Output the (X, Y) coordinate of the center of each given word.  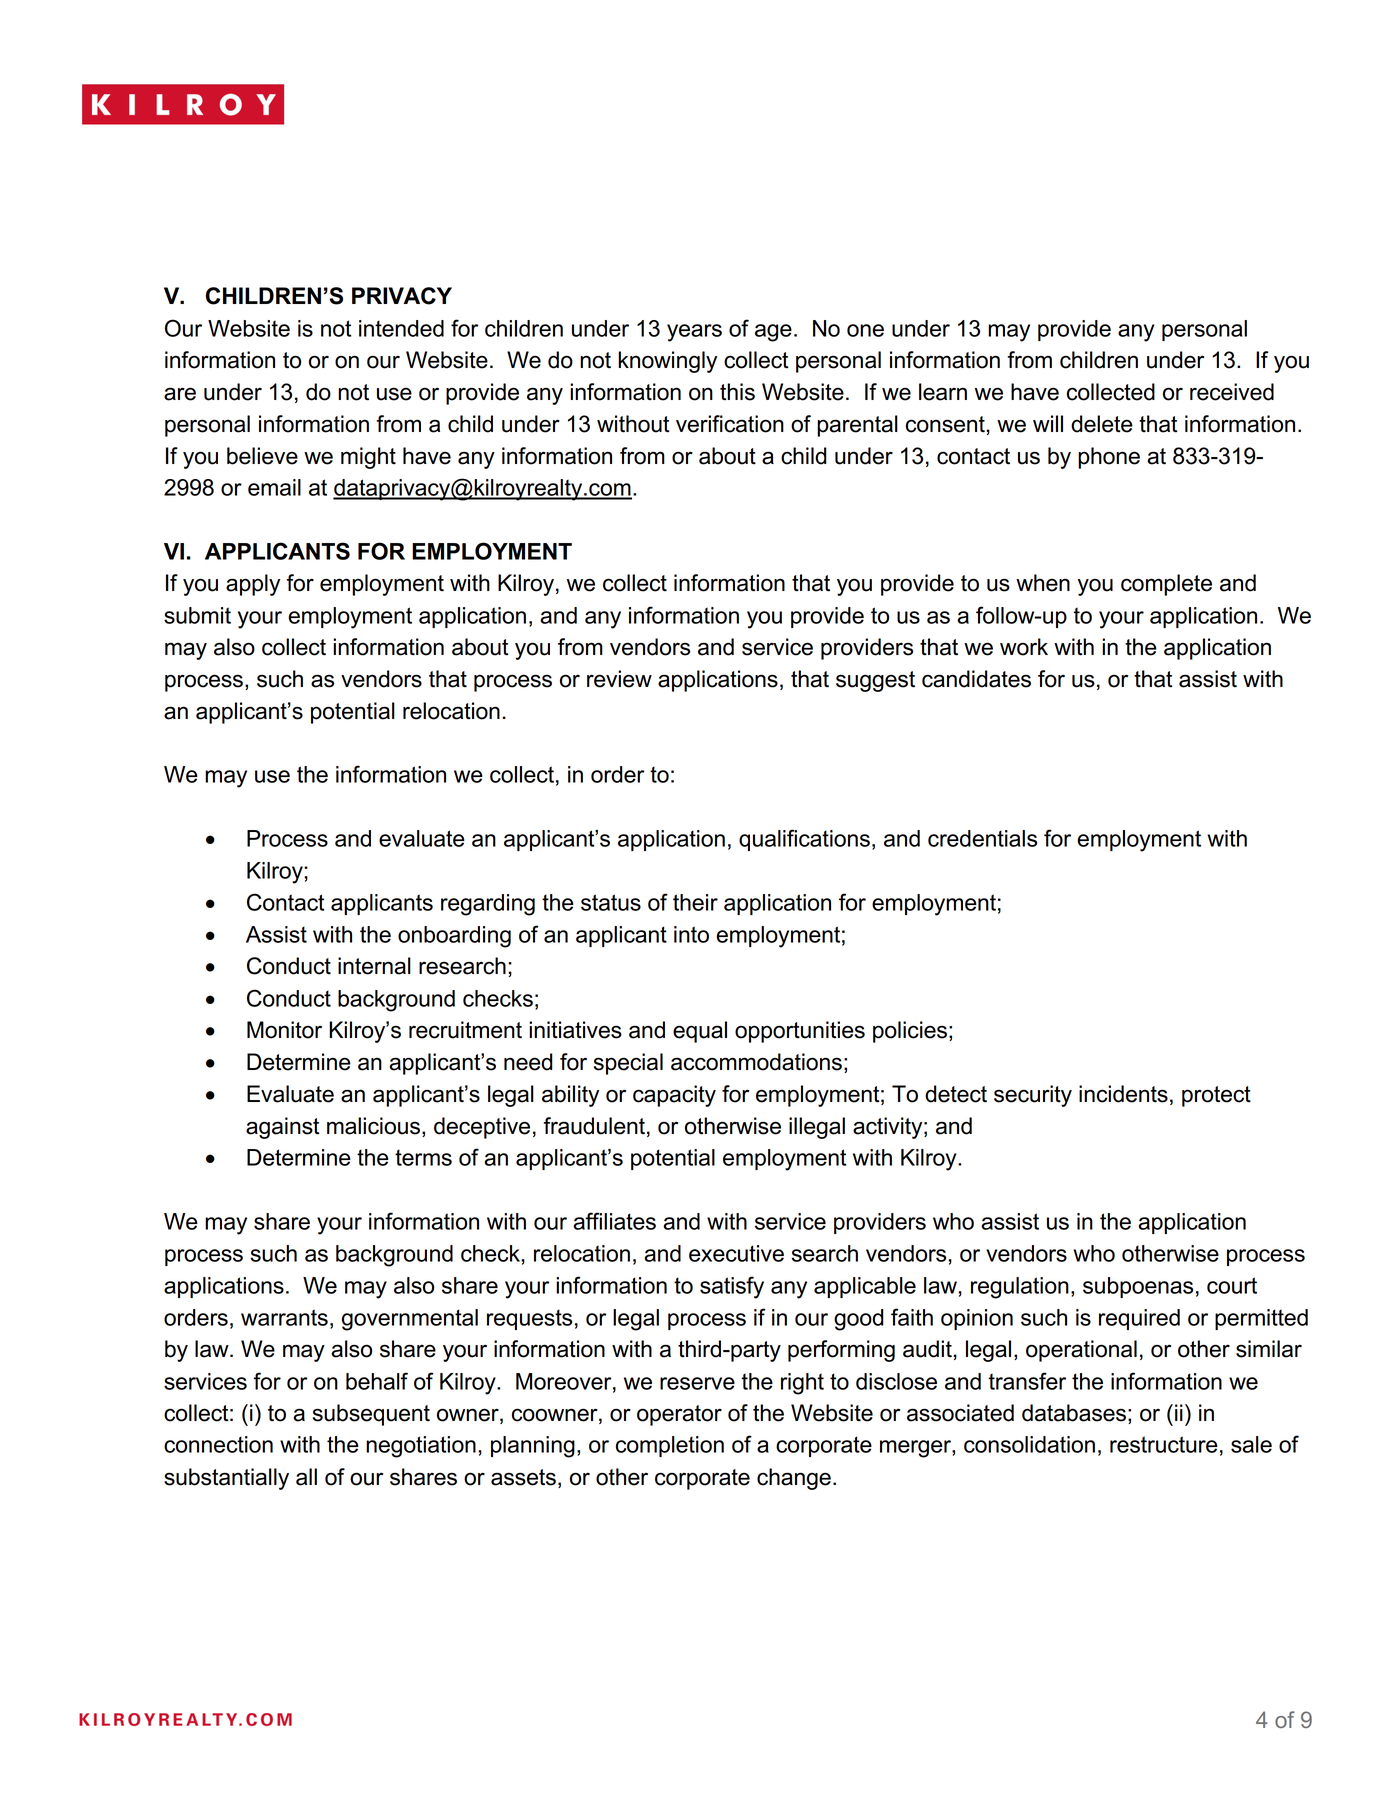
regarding (488, 905)
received (1232, 392)
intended (401, 328)
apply (253, 585)
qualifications (804, 840)
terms (423, 1157)
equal (700, 1032)
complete (1166, 585)
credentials (982, 838)
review (619, 679)
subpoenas (1138, 1287)
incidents (1123, 1094)
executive (736, 1253)
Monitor (284, 1030)
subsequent (371, 1415)
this (737, 392)
